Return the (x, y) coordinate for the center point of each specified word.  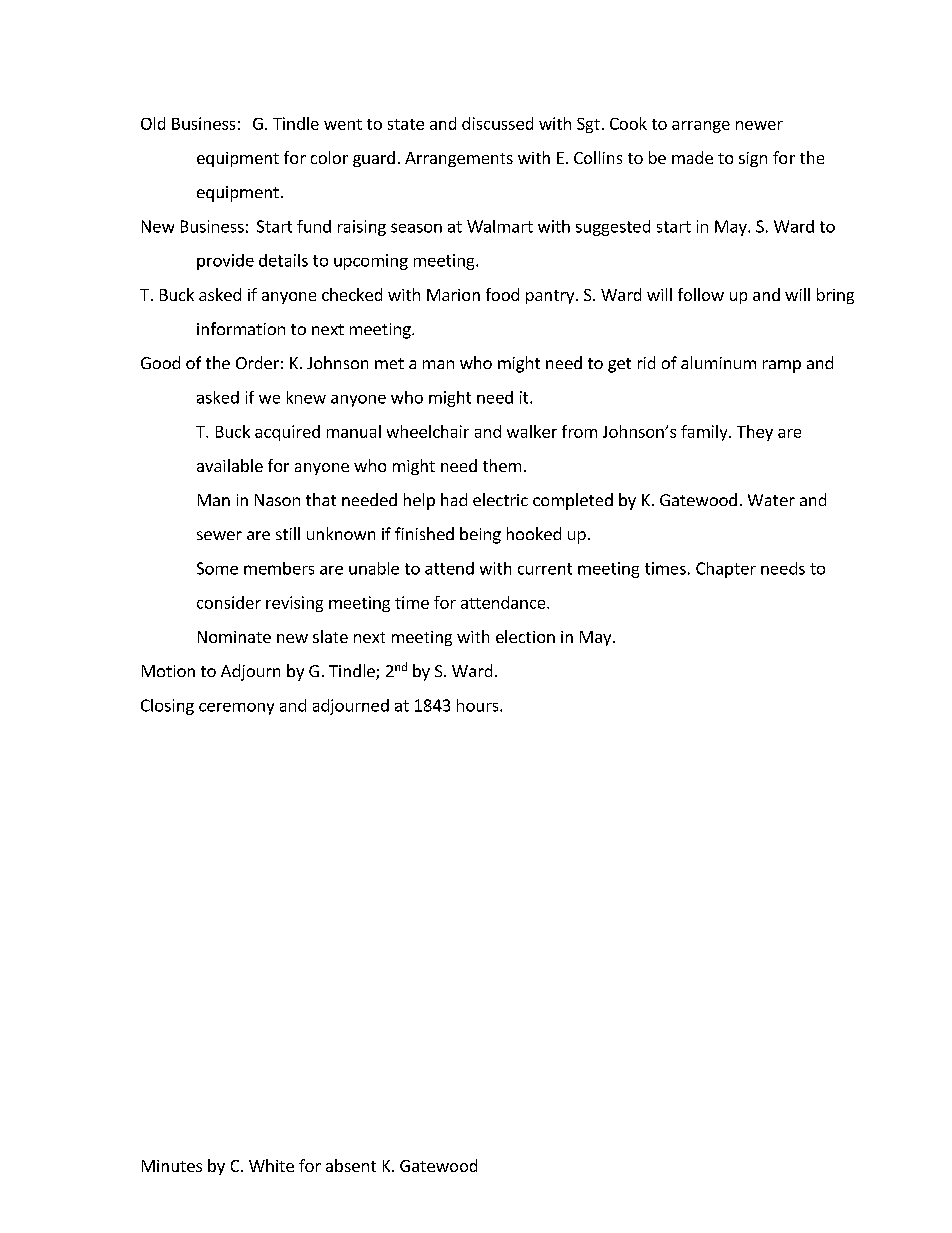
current (545, 569)
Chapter (726, 570)
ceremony (236, 709)
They (755, 433)
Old (153, 123)
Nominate (234, 637)
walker (532, 431)
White (271, 1165)
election (525, 636)
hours (479, 705)
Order (257, 362)
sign (753, 159)
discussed (497, 123)
